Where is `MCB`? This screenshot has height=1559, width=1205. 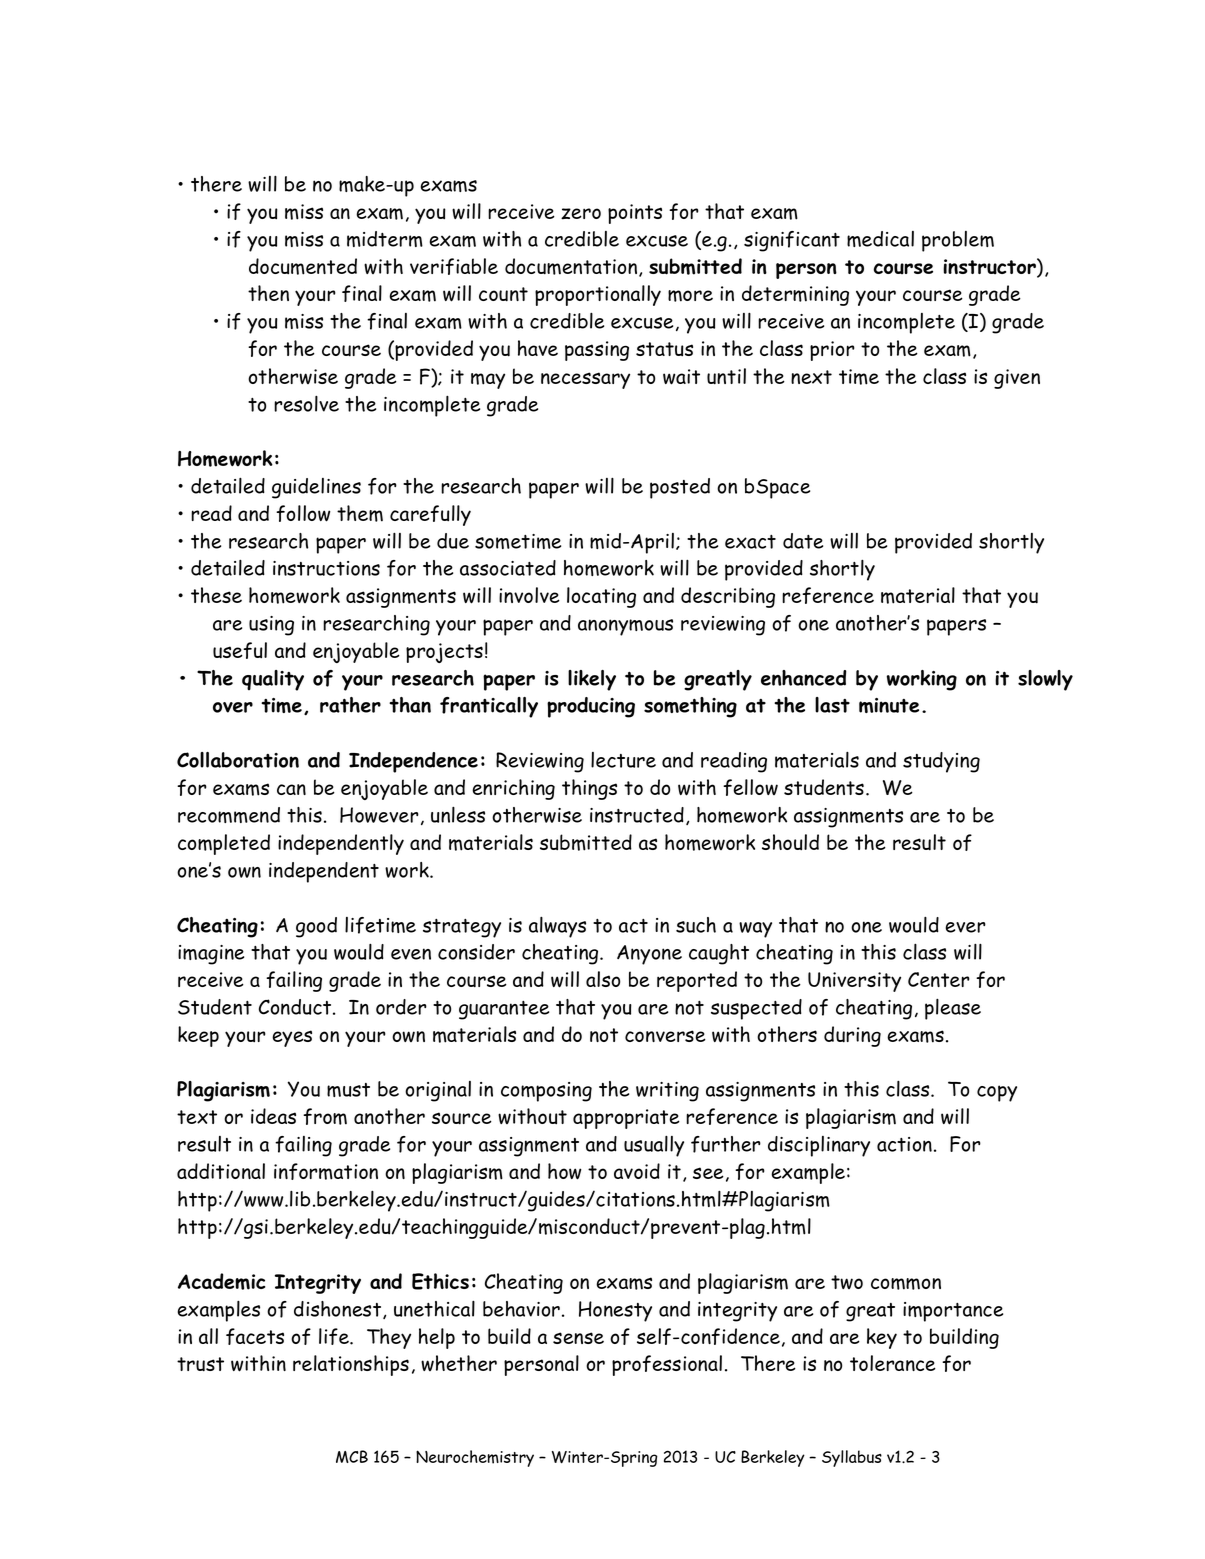 MCB is located at coordinates (352, 1456).
